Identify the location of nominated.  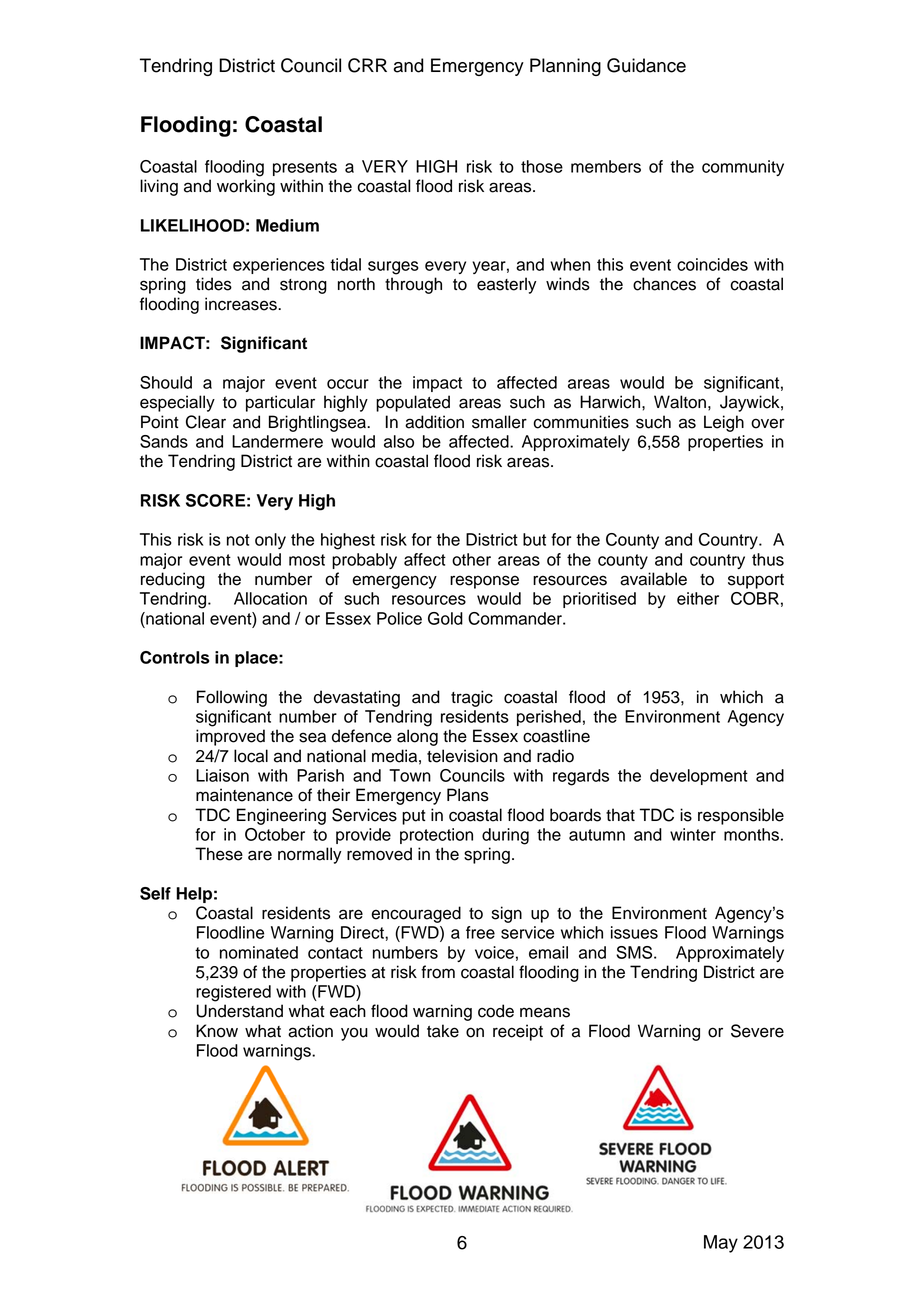
(259, 952).
